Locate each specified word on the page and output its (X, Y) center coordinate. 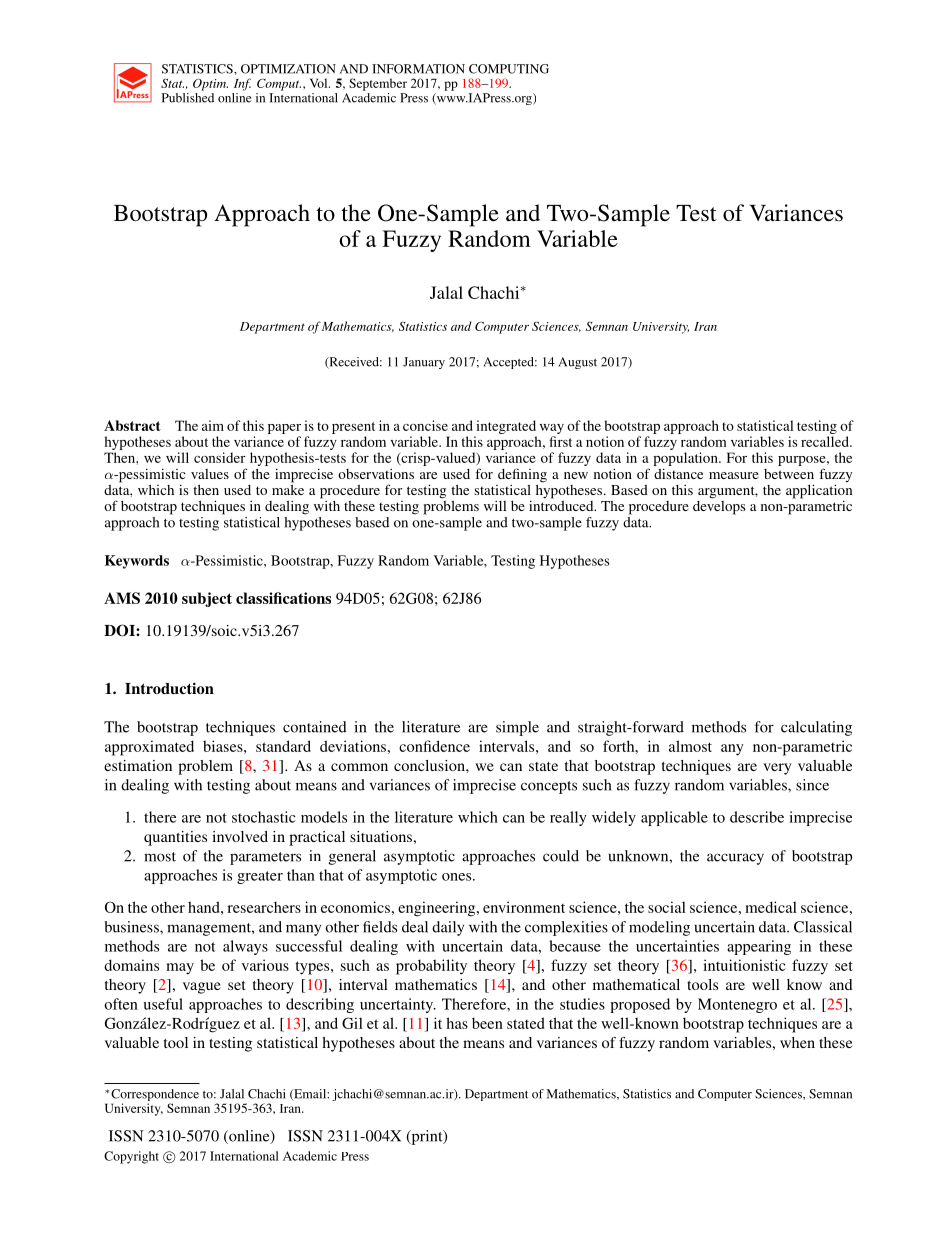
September (378, 84)
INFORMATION (418, 69)
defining (522, 475)
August (577, 363)
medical (771, 907)
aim (213, 425)
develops (719, 506)
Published (188, 98)
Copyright (131, 1157)
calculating (816, 728)
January (424, 363)
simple (517, 728)
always (245, 947)
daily (448, 928)
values (210, 474)
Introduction (169, 688)
